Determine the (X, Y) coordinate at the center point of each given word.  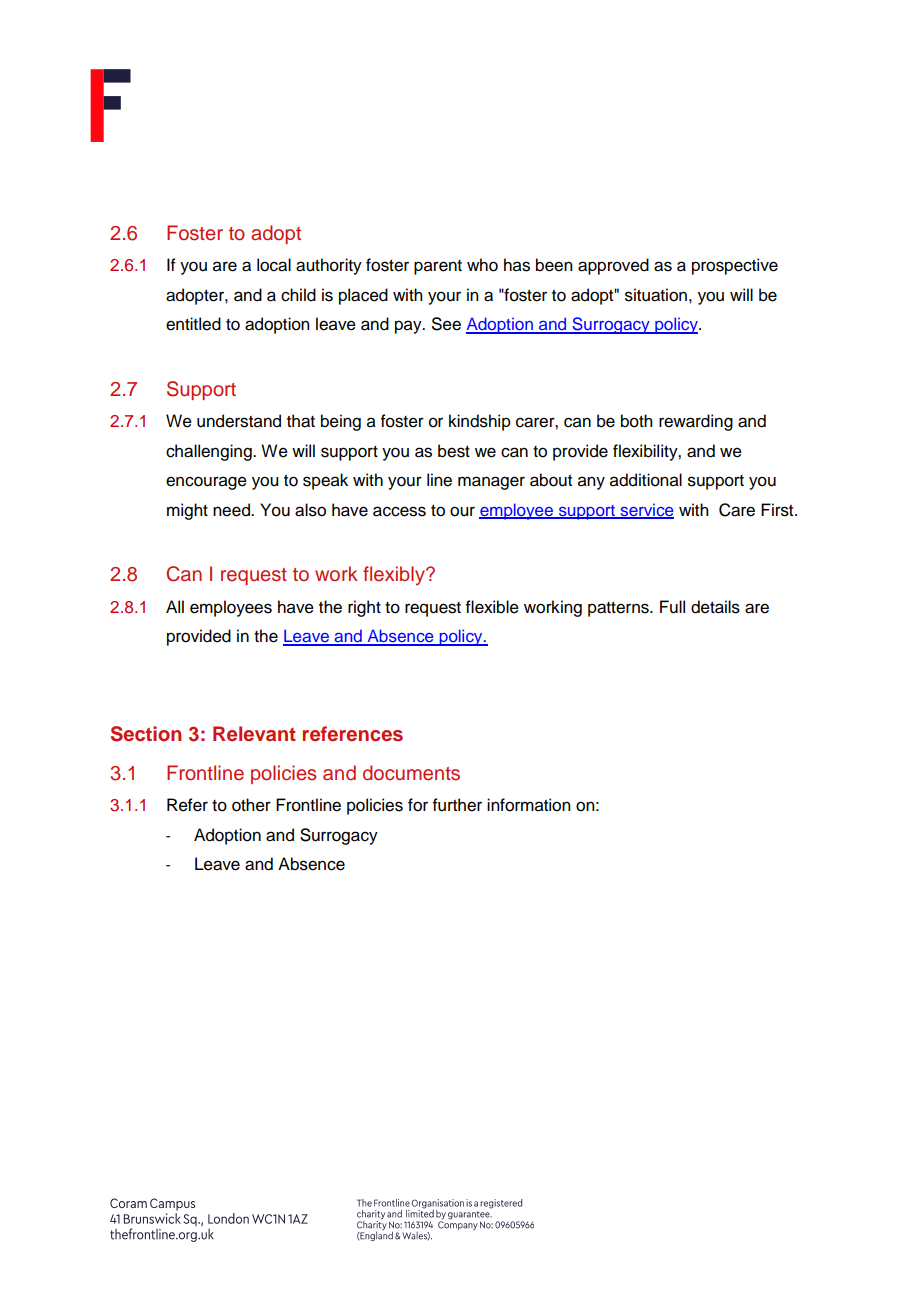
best (454, 451)
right (364, 608)
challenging (210, 452)
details (715, 607)
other (251, 805)
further (457, 805)
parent (438, 267)
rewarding (696, 422)
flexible (492, 607)
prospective (735, 266)
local (274, 265)
